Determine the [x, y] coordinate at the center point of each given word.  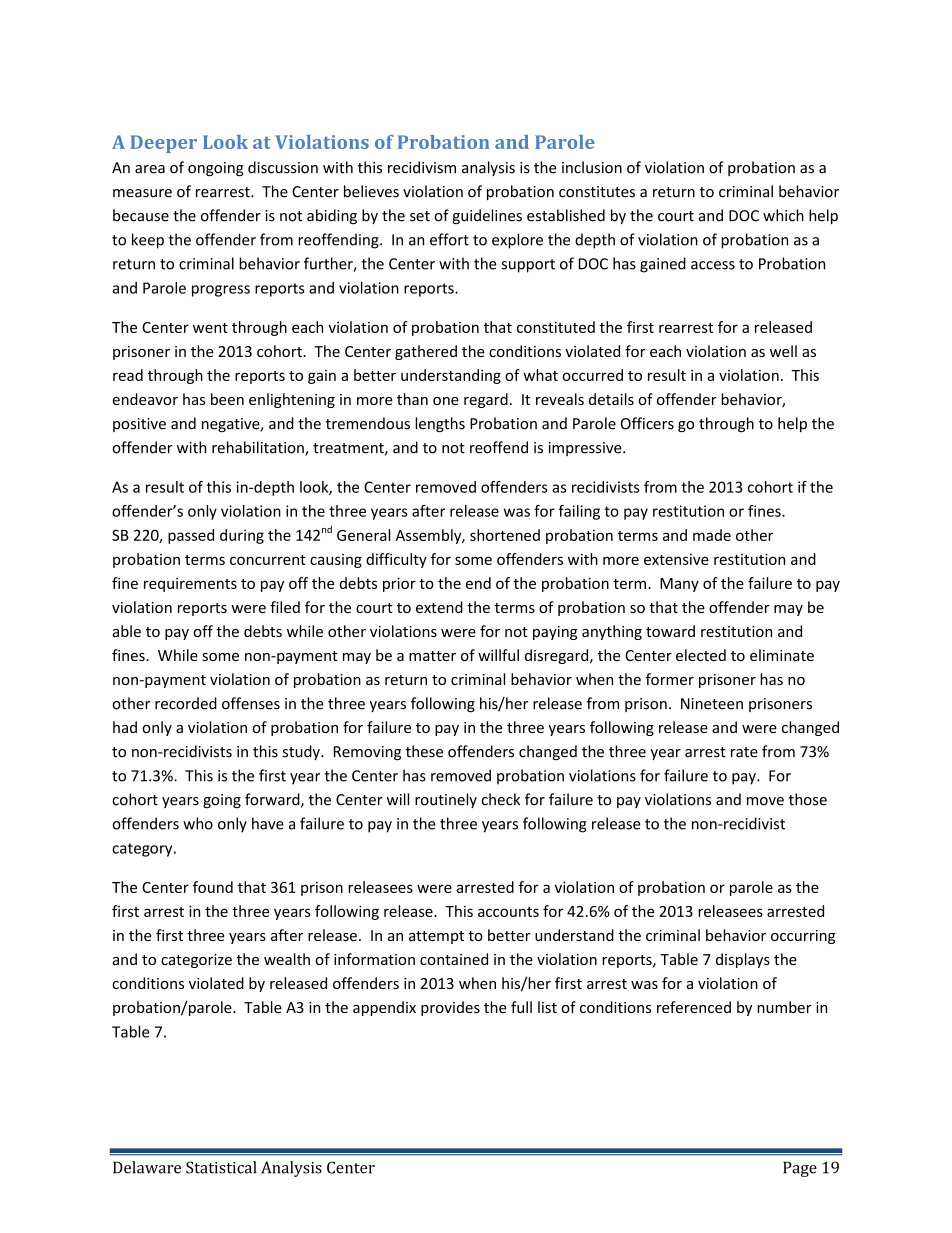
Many [679, 585]
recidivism [422, 167]
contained [454, 959]
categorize [196, 961]
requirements [190, 585]
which [783, 215]
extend [439, 607]
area [150, 169]
